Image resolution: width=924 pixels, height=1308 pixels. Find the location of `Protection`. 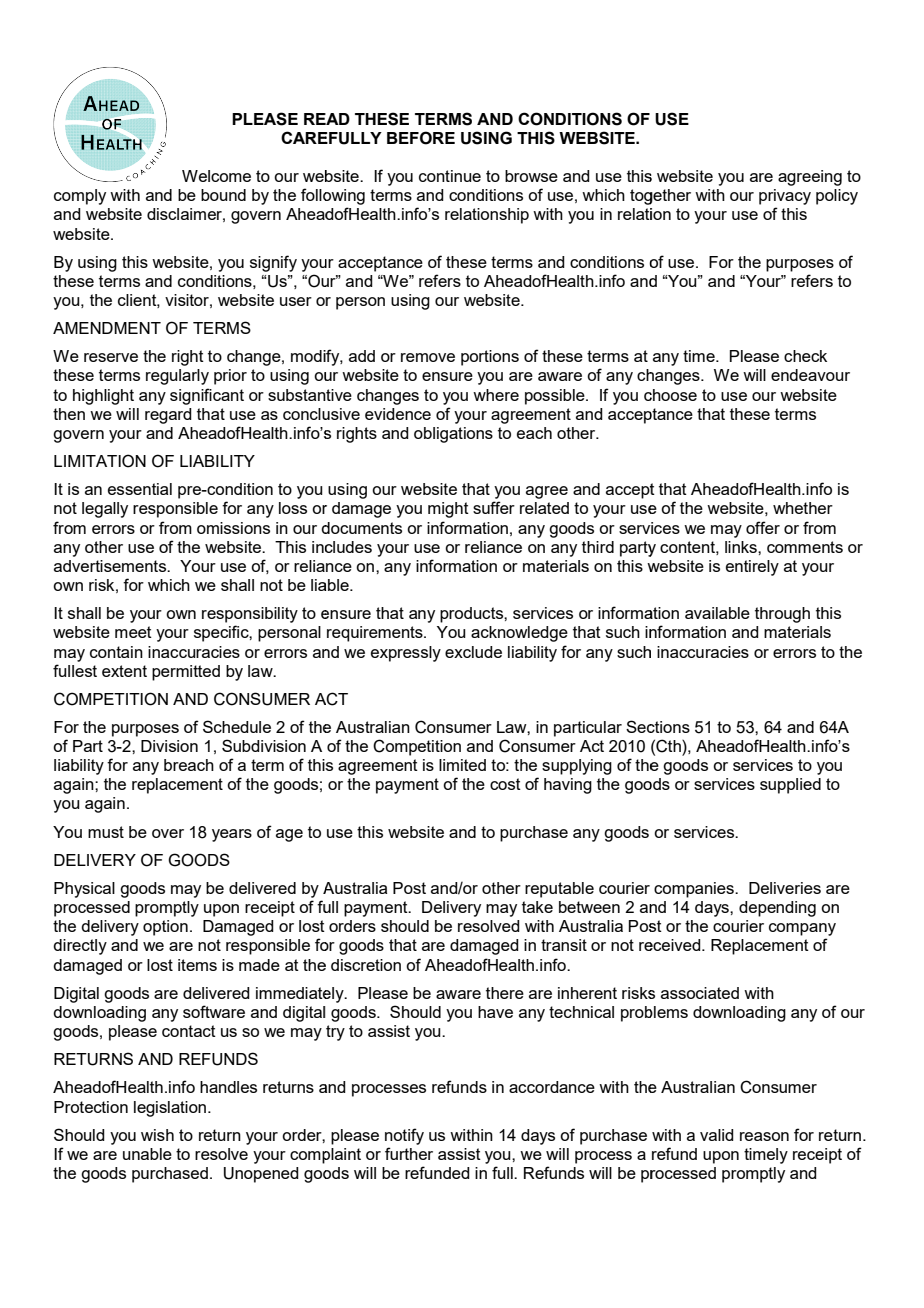

Protection is located at coordinates (91, 1107).
